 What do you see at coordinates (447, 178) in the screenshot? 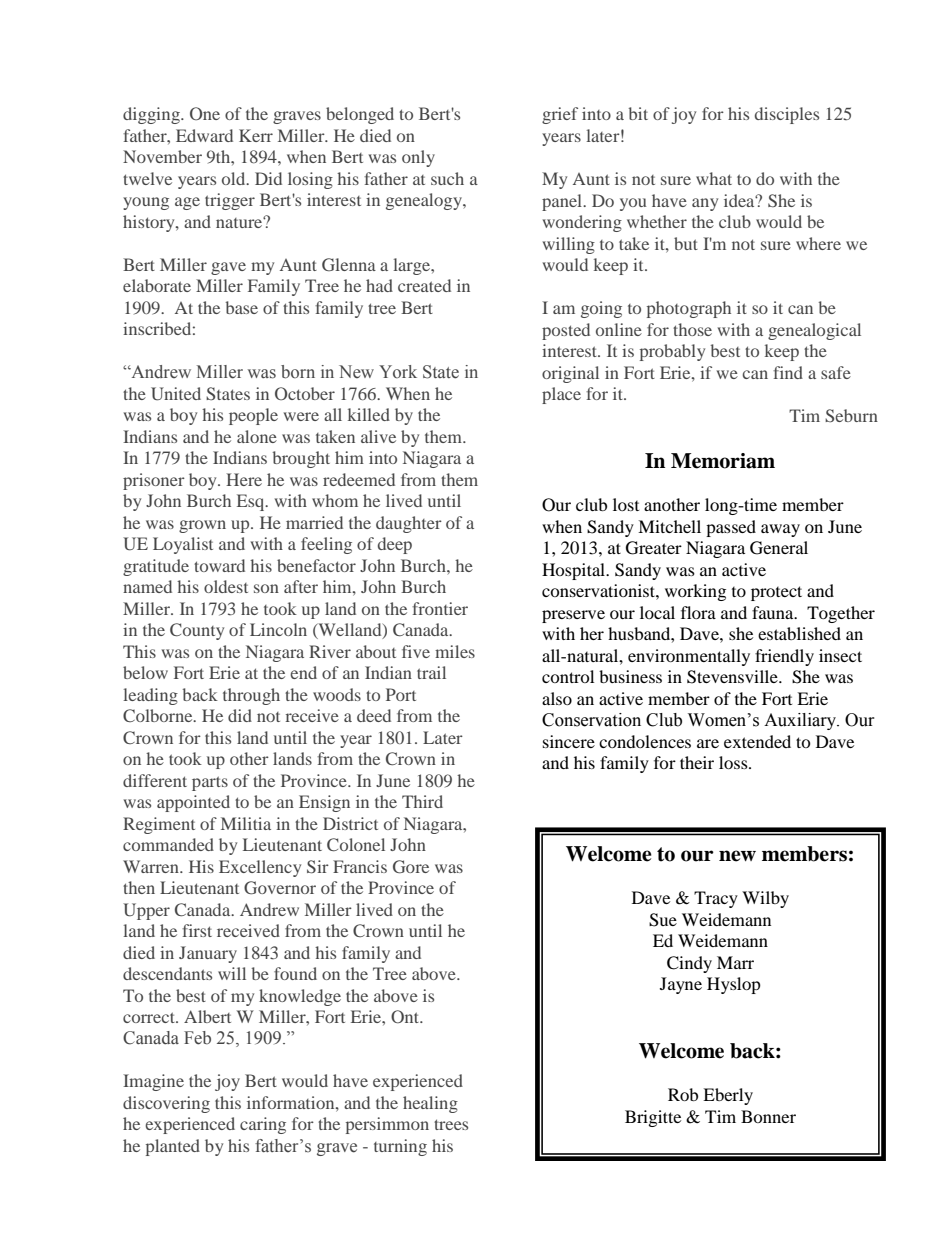
I see `such` at bounding box center [447, 178].
